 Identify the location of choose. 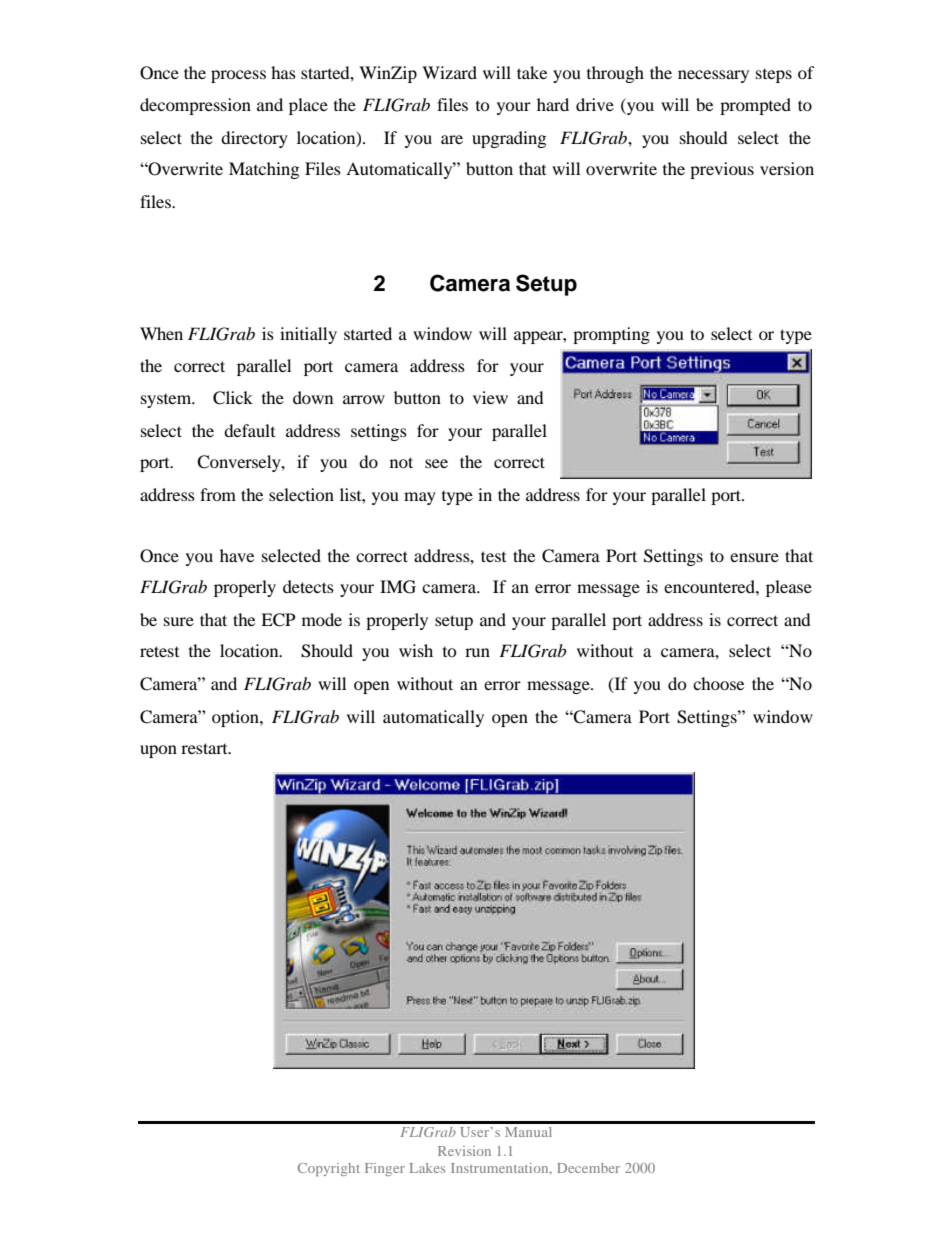
(718, 683).
